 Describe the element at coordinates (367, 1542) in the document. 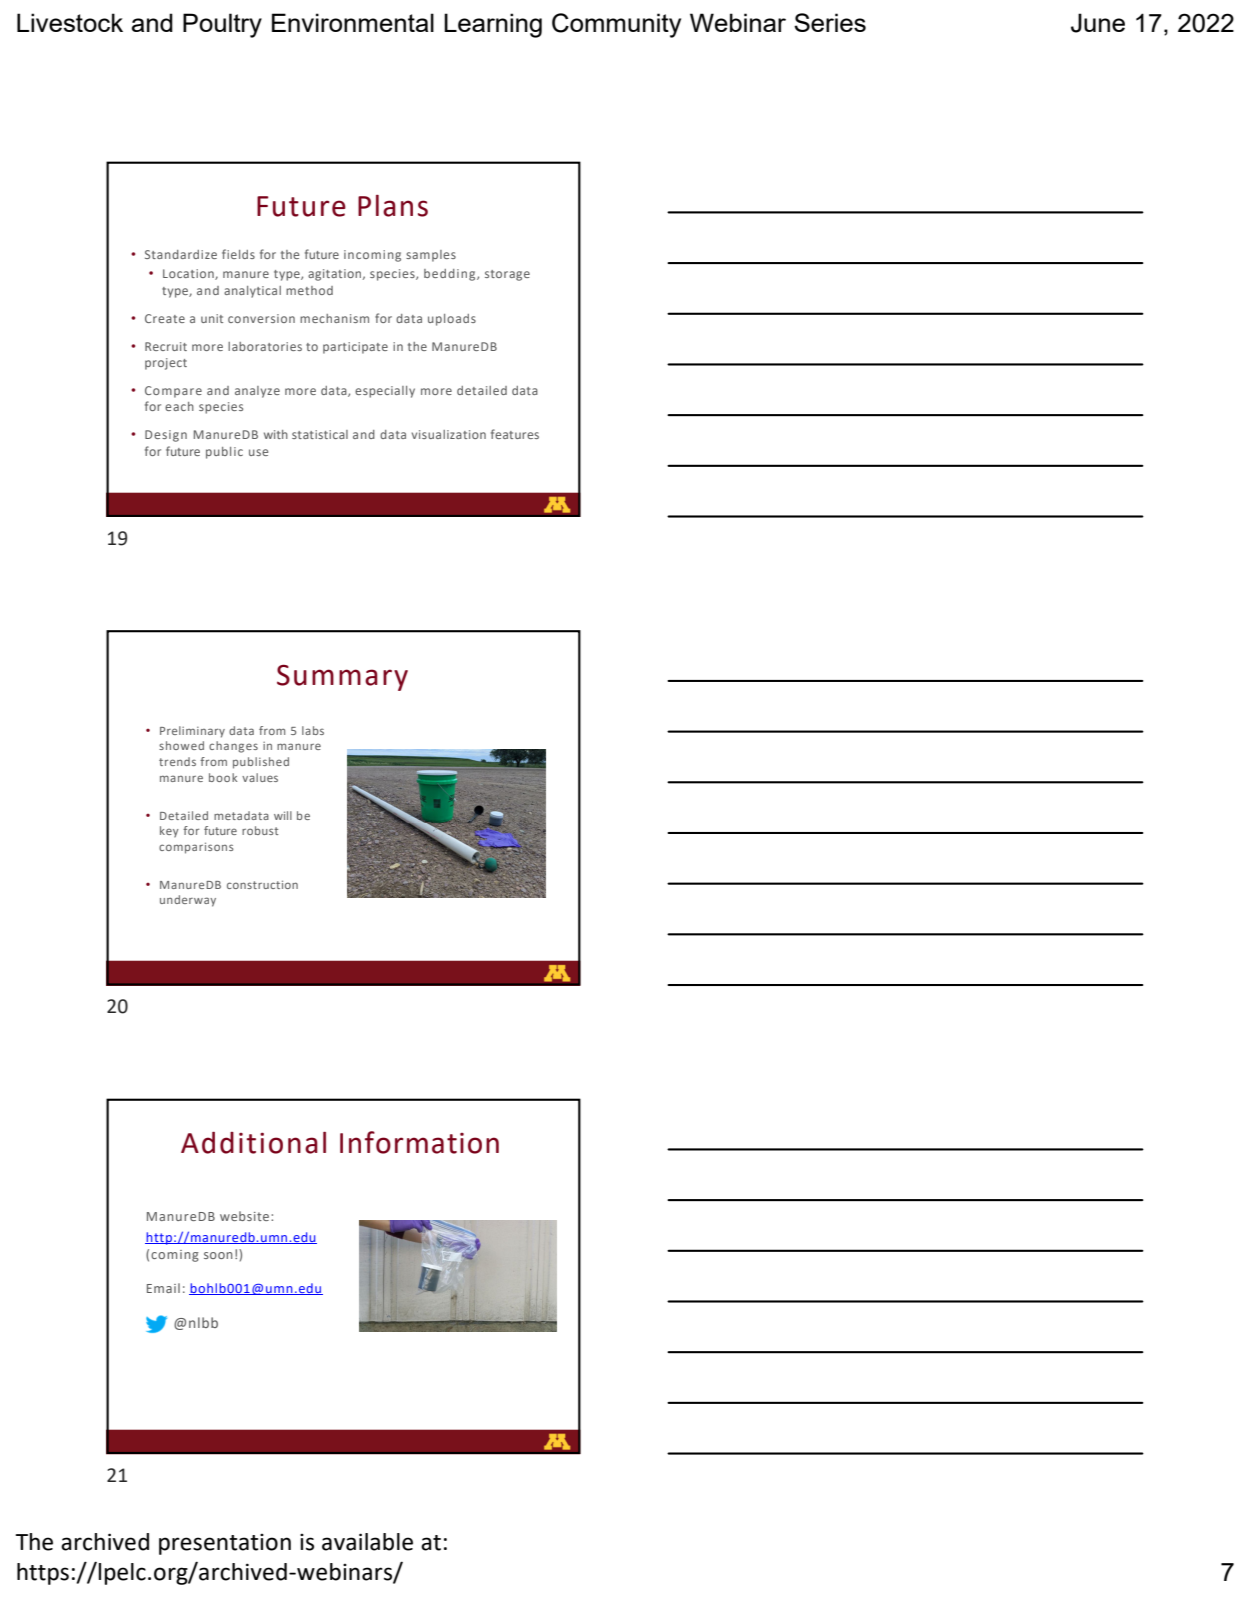

I see `available` at that location.
